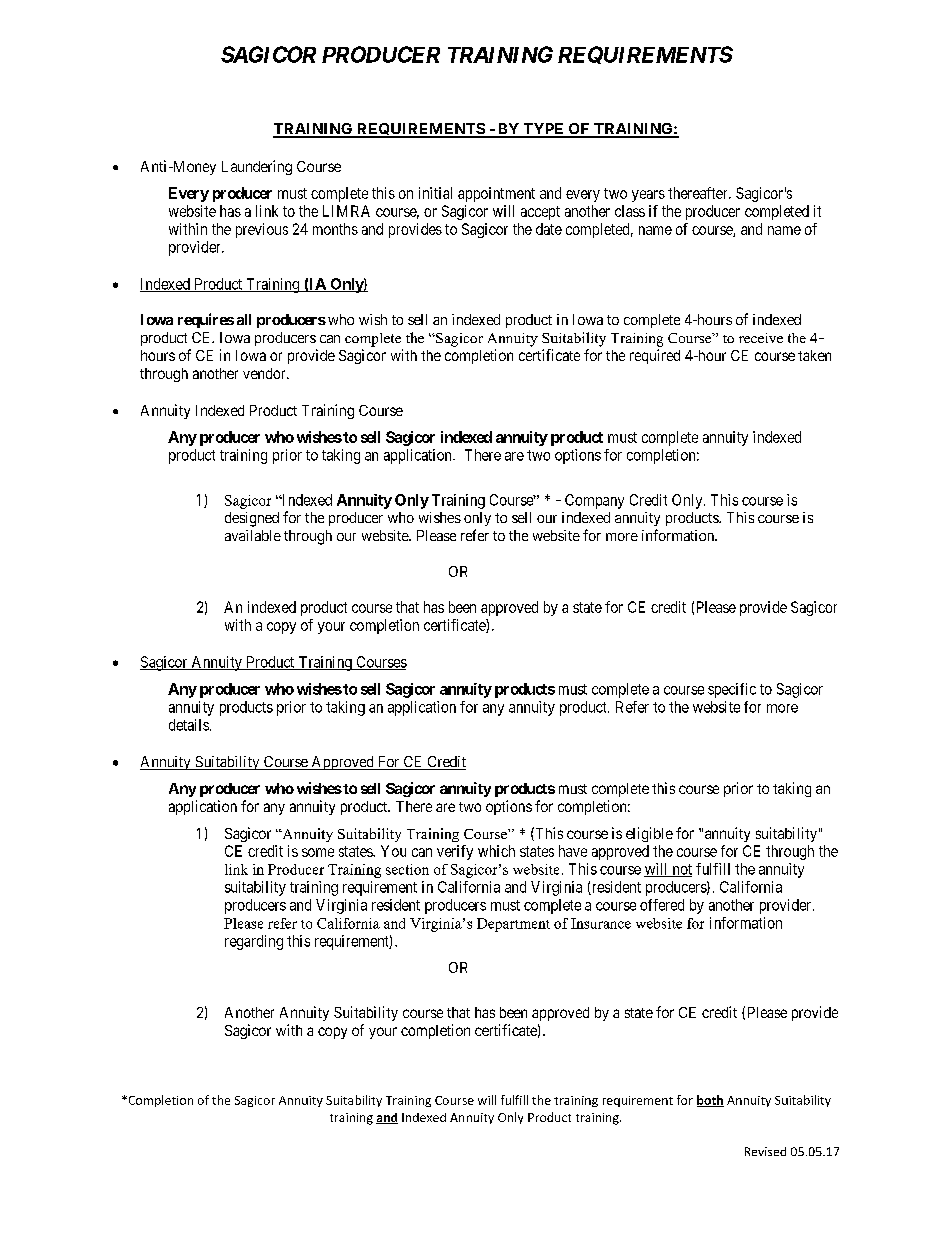 This page has width=952, height=1233. I want to click on years, so click(648, 196).
